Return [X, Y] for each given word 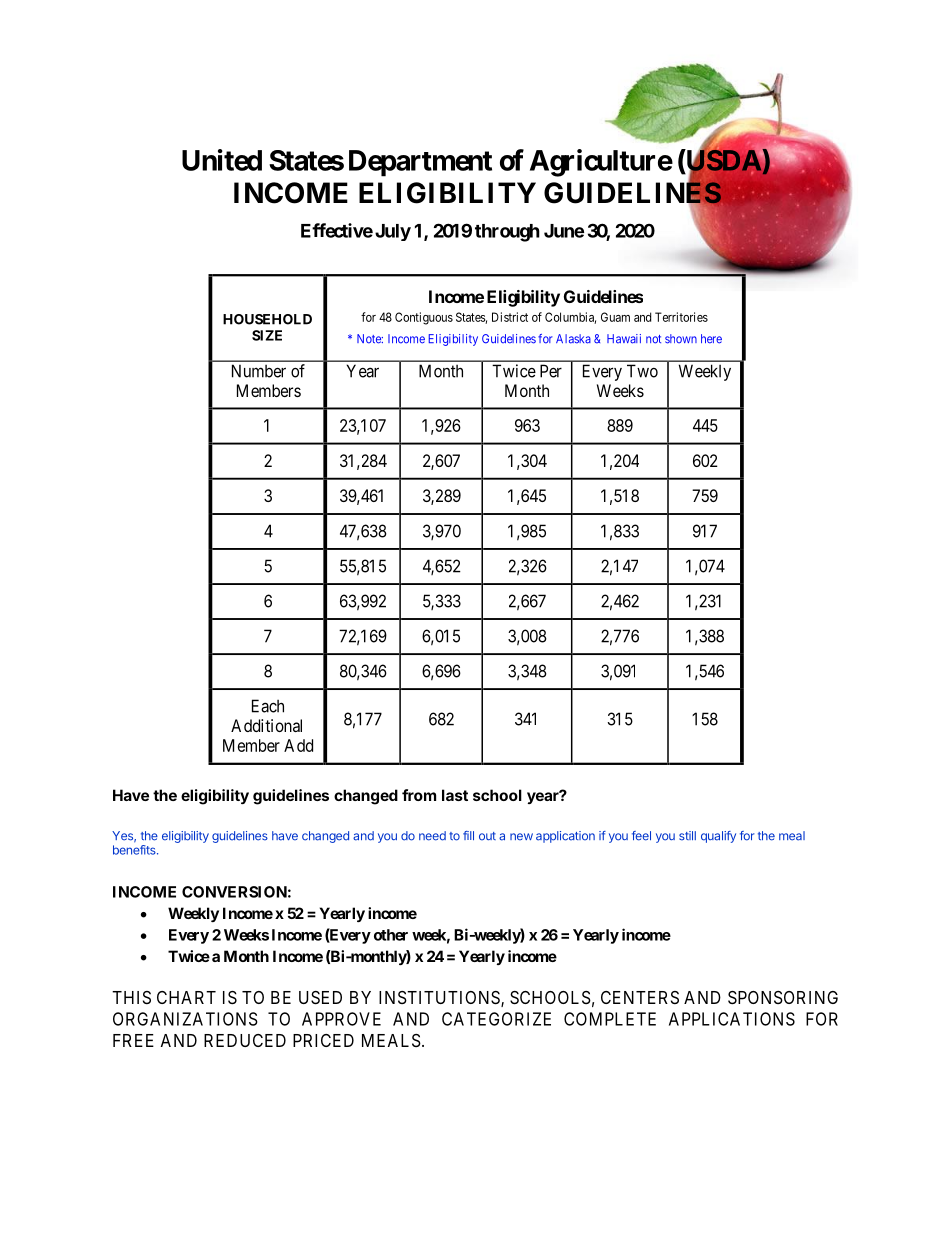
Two [642, 371]
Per [551, 371]
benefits [135, 850]
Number [259, 371]
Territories [681, 317]
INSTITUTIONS [440, 999]
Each [268, 706]
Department [420, 163]
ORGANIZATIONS [185, 1019]
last [455, 795]
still [687, 836]
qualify [718, 837]
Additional [266, 725]
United [222, 160]
